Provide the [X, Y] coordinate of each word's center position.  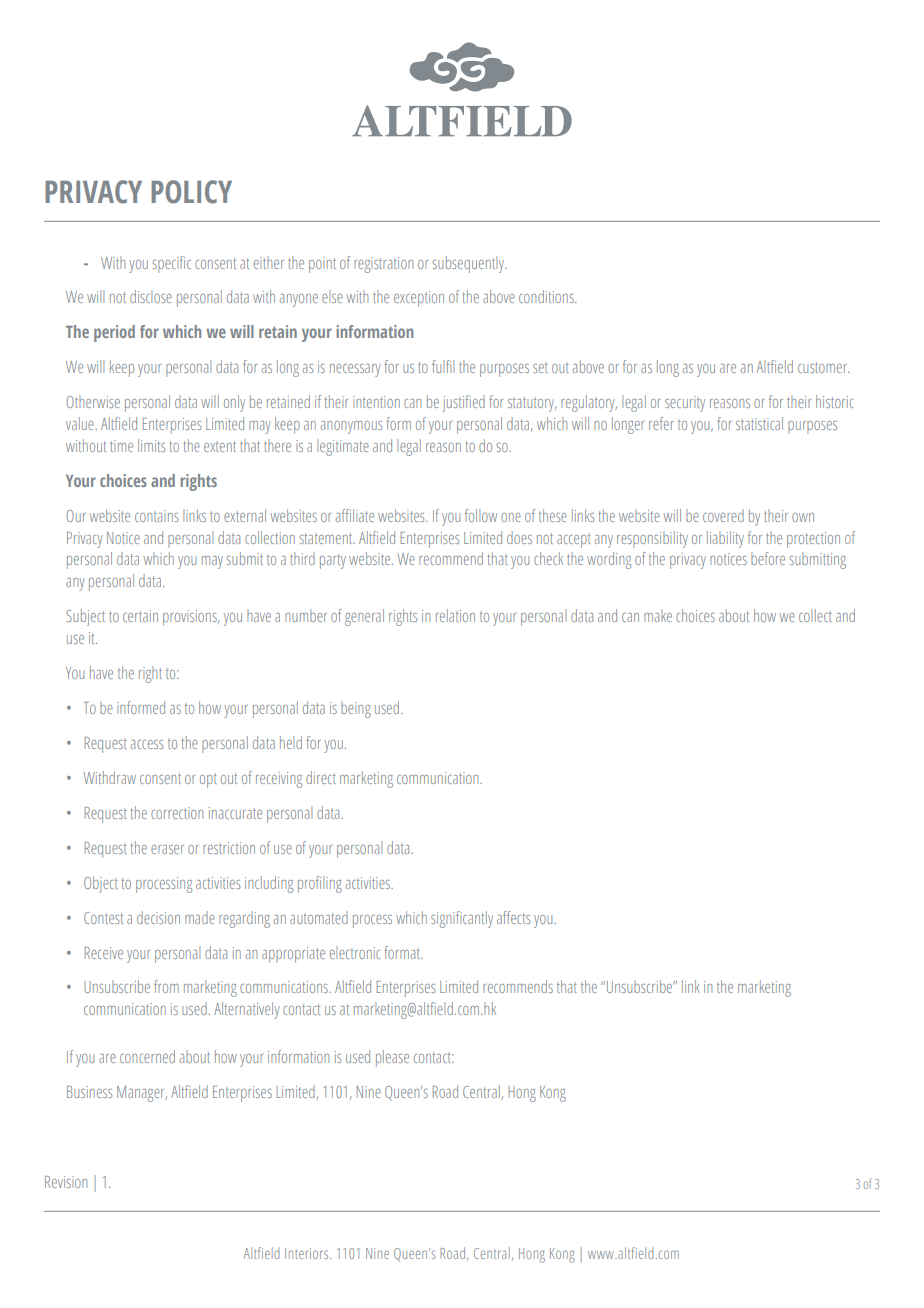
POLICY [191, 192]
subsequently [469, 264]
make [658, 615]
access [147, 744]
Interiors [308, 1253]
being [356, 709]
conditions [547, 296]
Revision [66, 1182]
